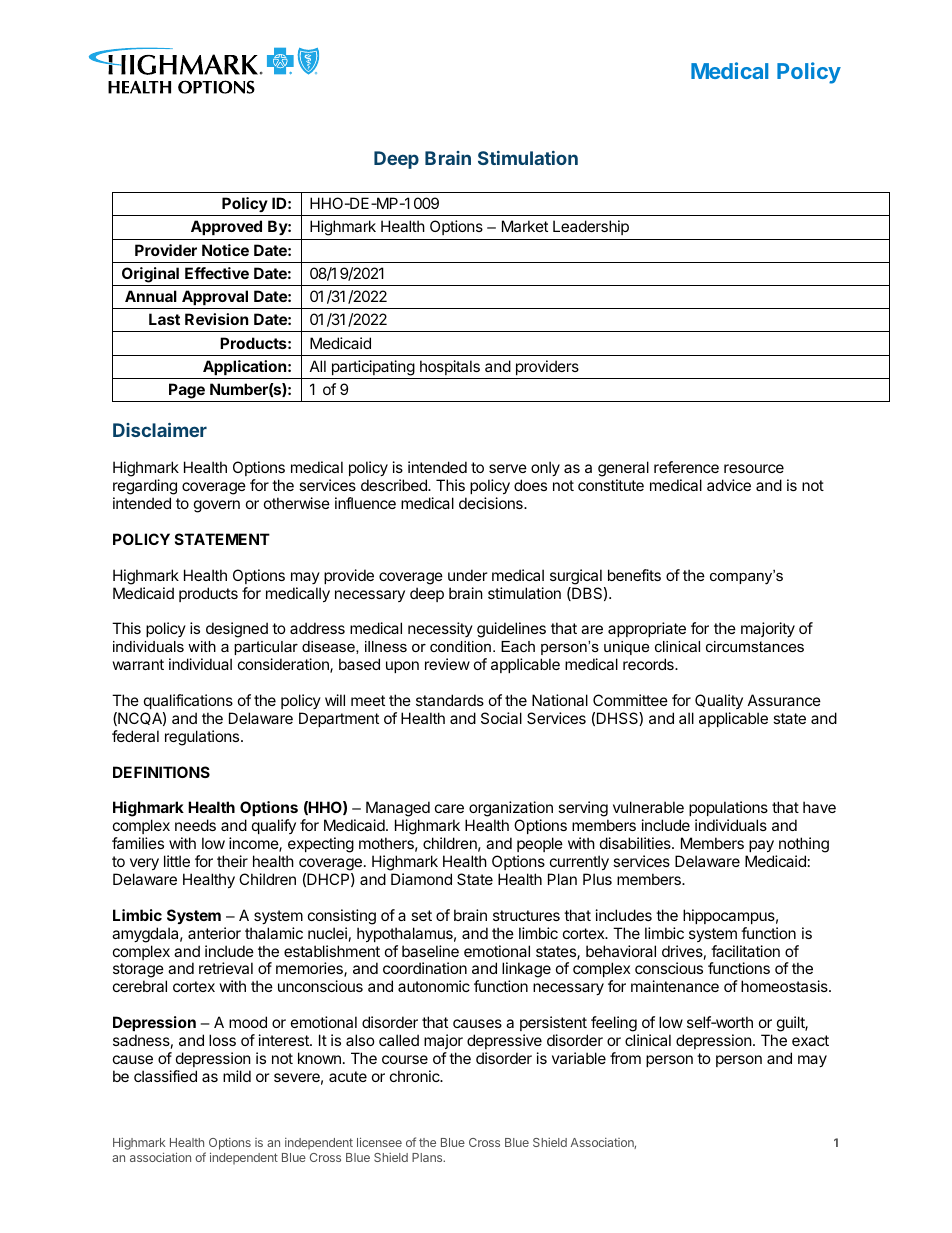 This screenshot has width=952, height=1233. What do you see at coordinates (237, 1076) in the screenshot?
I see `mild` at bounding box center [237, 1076].
